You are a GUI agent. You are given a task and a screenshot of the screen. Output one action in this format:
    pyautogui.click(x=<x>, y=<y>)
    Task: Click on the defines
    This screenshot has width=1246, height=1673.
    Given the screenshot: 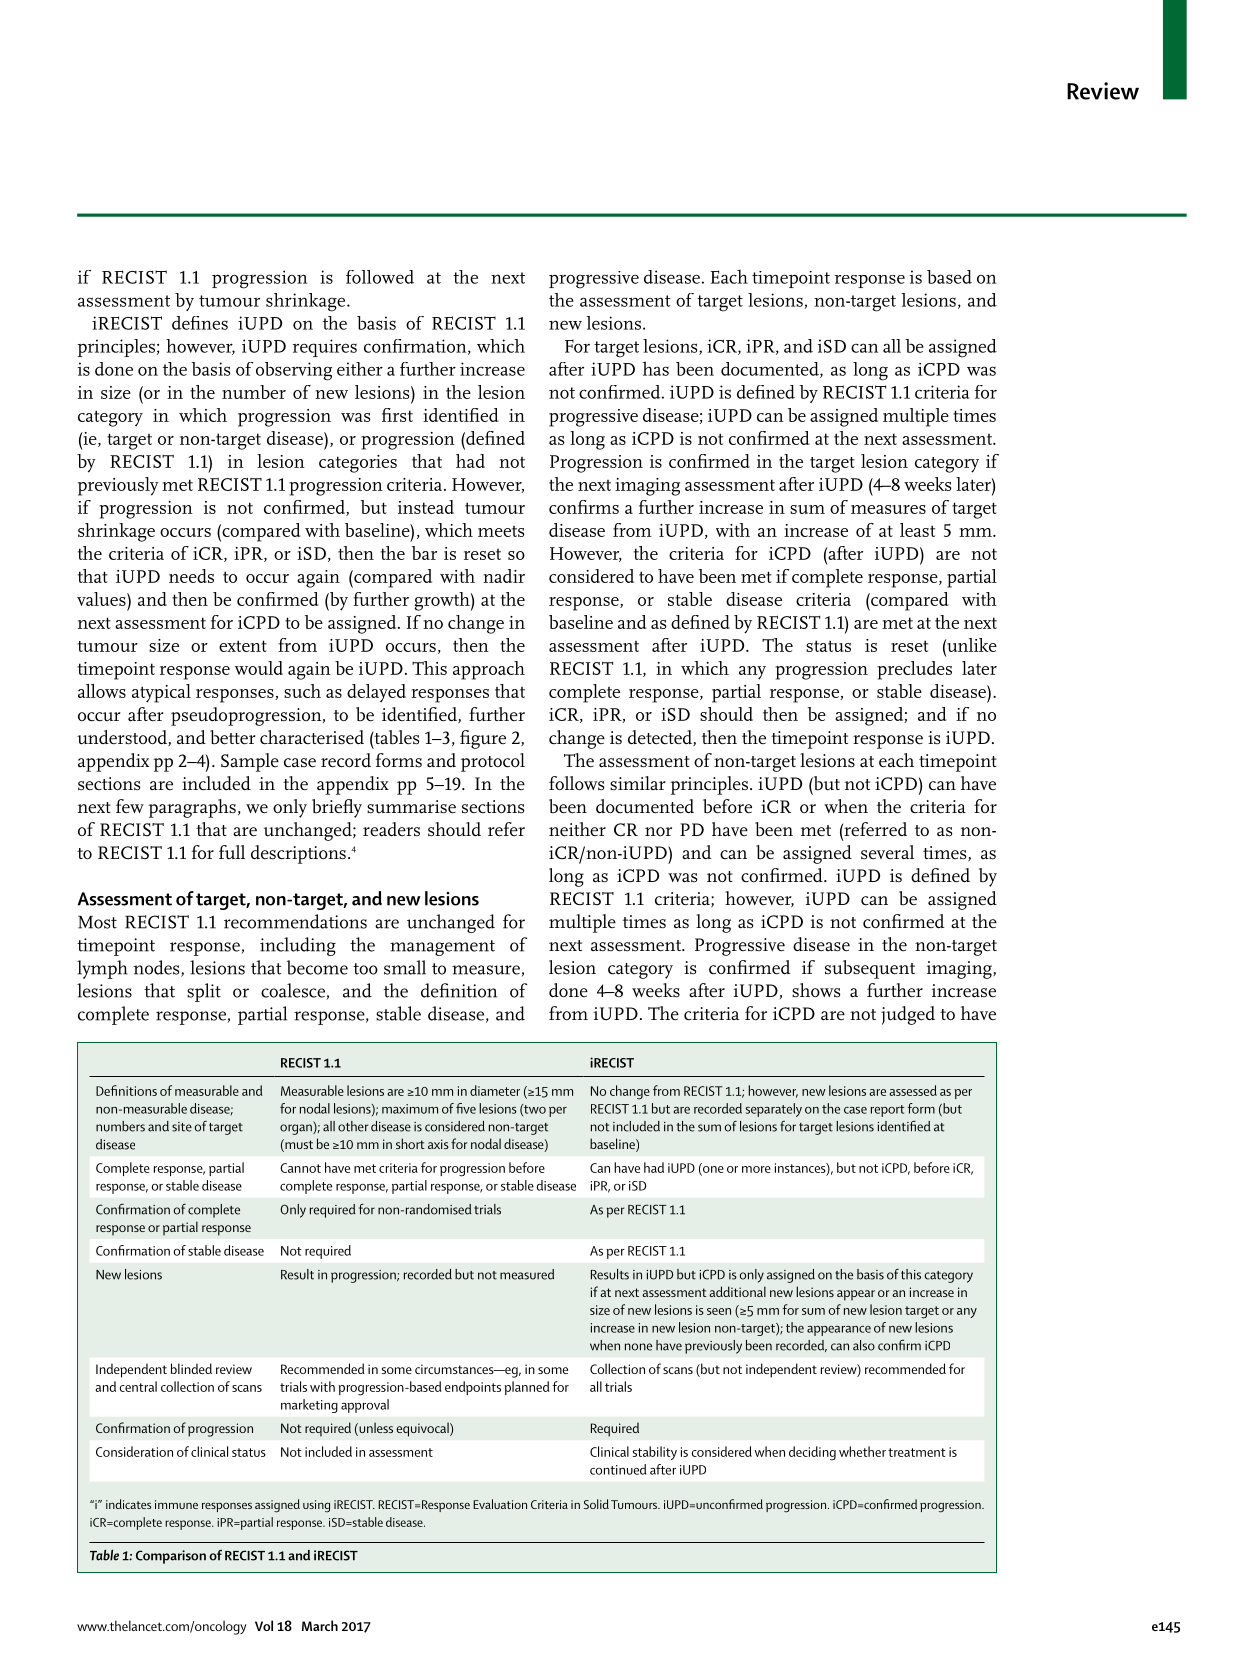 What is the action you would take?
    pyautogui.click(x=200, y=323)
